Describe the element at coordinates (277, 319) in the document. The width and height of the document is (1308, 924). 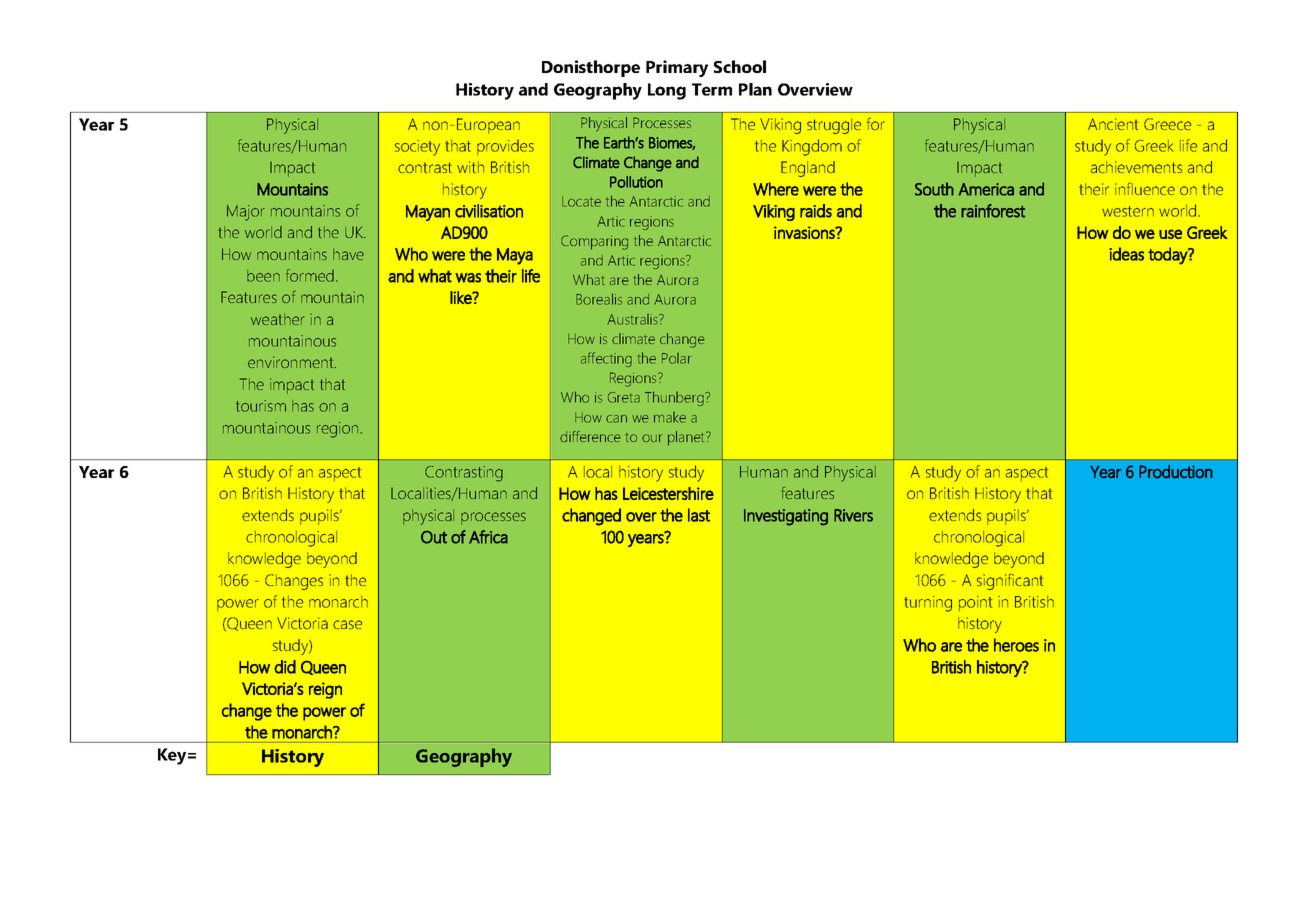
I see `weather` at that location.
